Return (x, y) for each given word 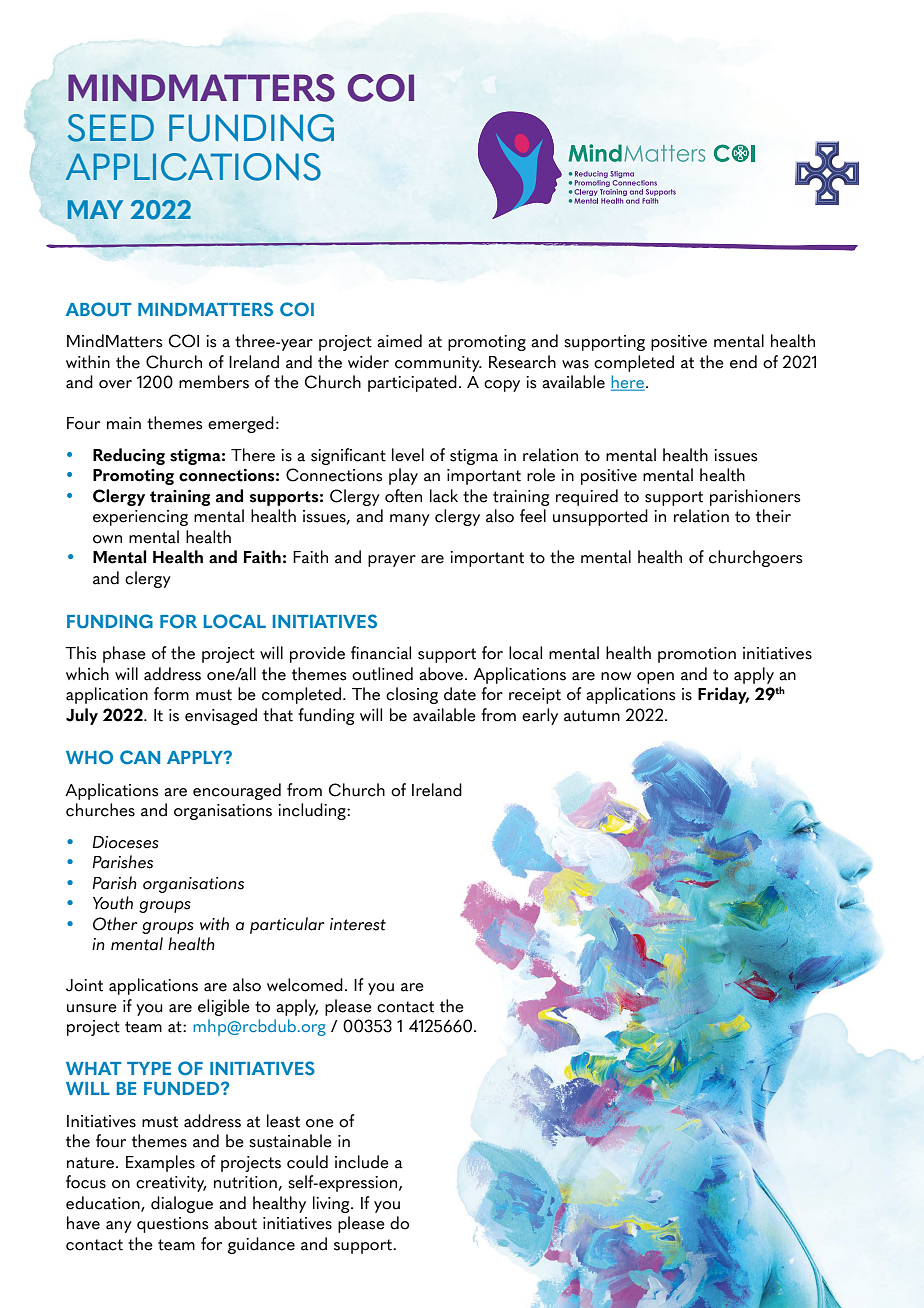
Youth (113, 903)
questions (172, 1225)
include (362, 1162)
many (410, 520)
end (743, 362)
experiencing (140, 518)
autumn (592, 716)
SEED (111, 128)
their (773, 516)
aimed (399, 341)
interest (358, 924)
